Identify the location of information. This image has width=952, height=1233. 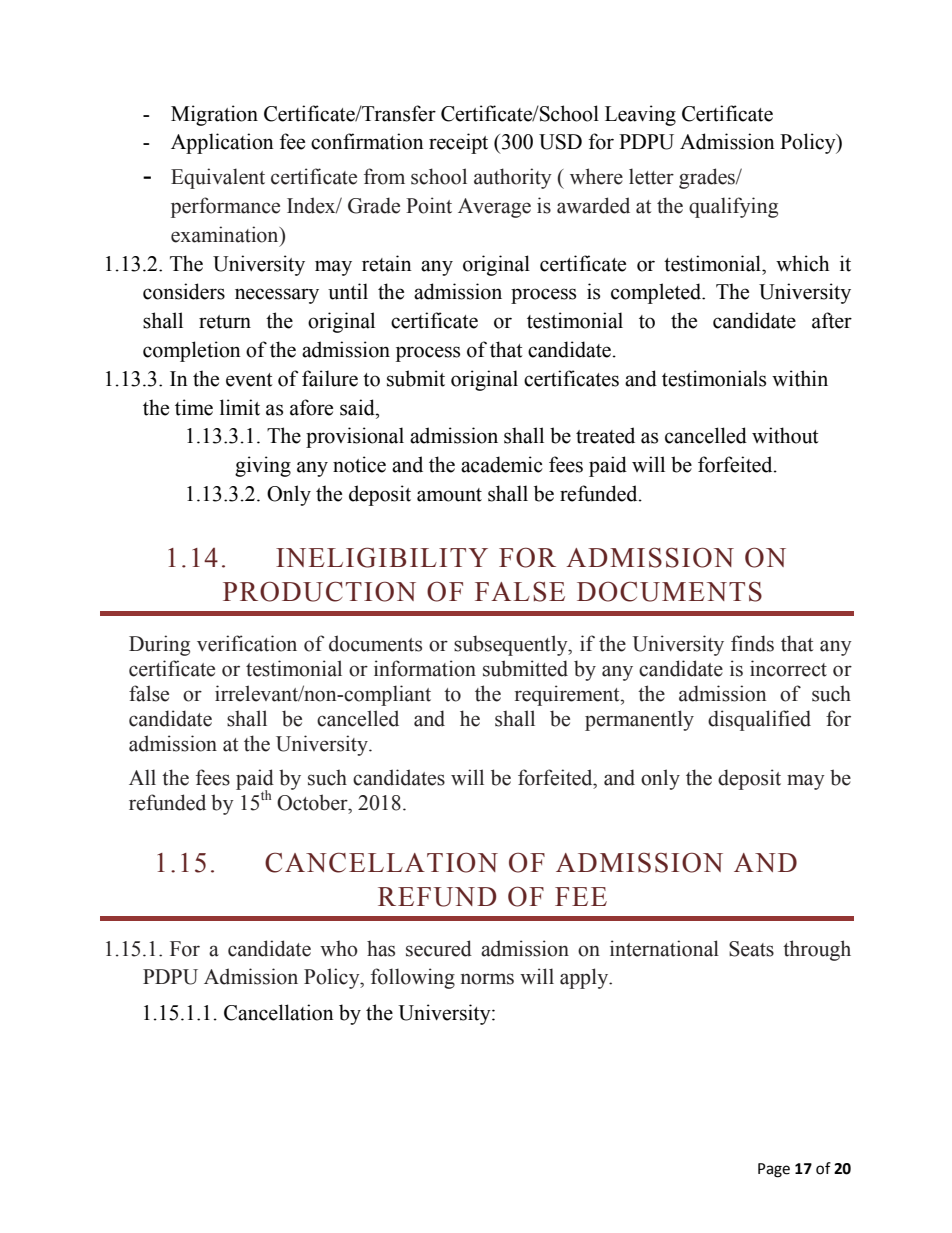
(425, 668).
